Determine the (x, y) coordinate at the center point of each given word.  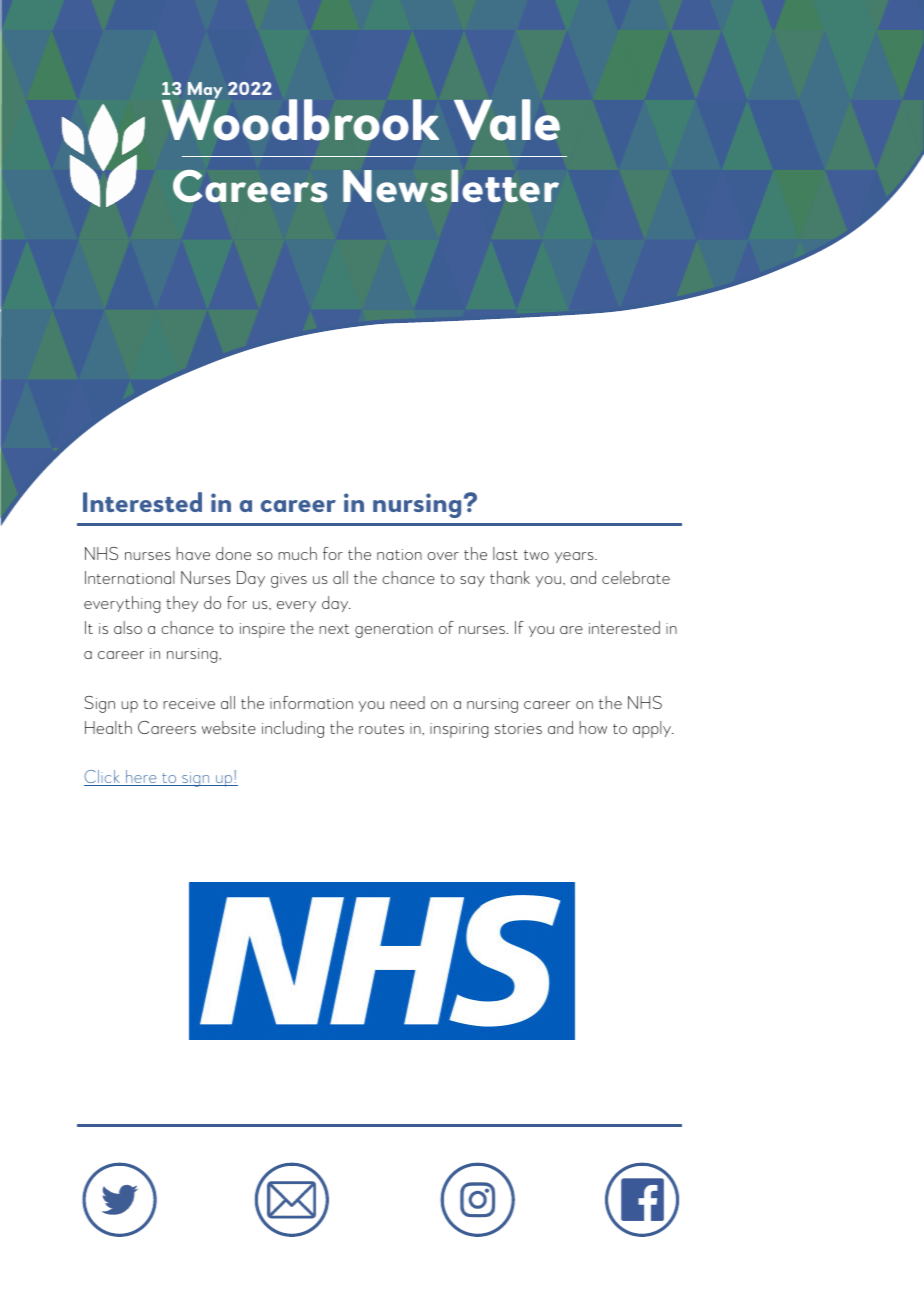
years (575, 557)
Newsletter (451, 186)
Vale (507, 120)
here (141, 778)
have (193, 553)
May (204, 92)
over (443, 556)
